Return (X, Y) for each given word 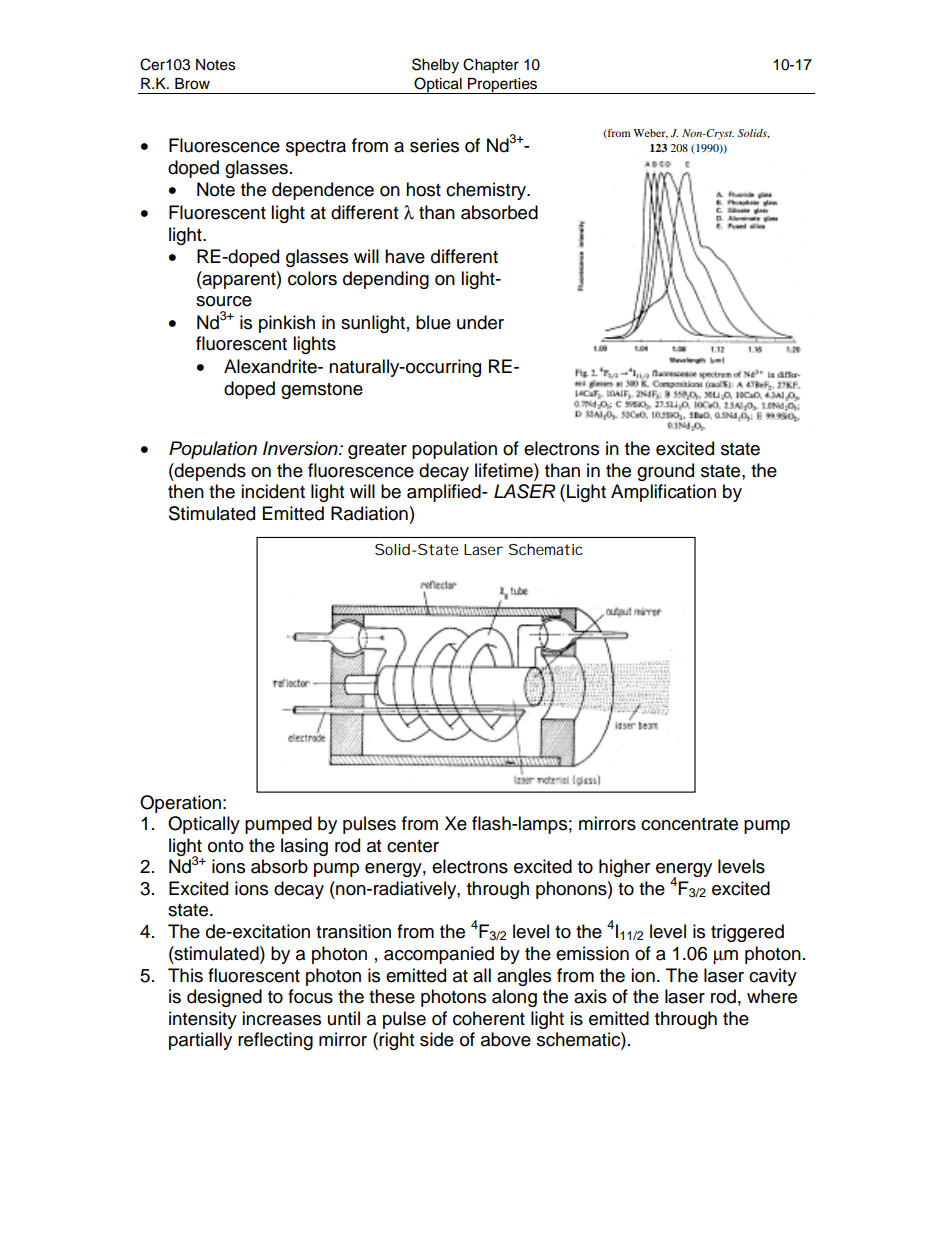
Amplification (663, 493)
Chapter (491, 66)
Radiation (369, 513)
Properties (503, 86)
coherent (489, 1018)
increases (281, 1018)
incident (273, 491)
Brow (192, 84)
